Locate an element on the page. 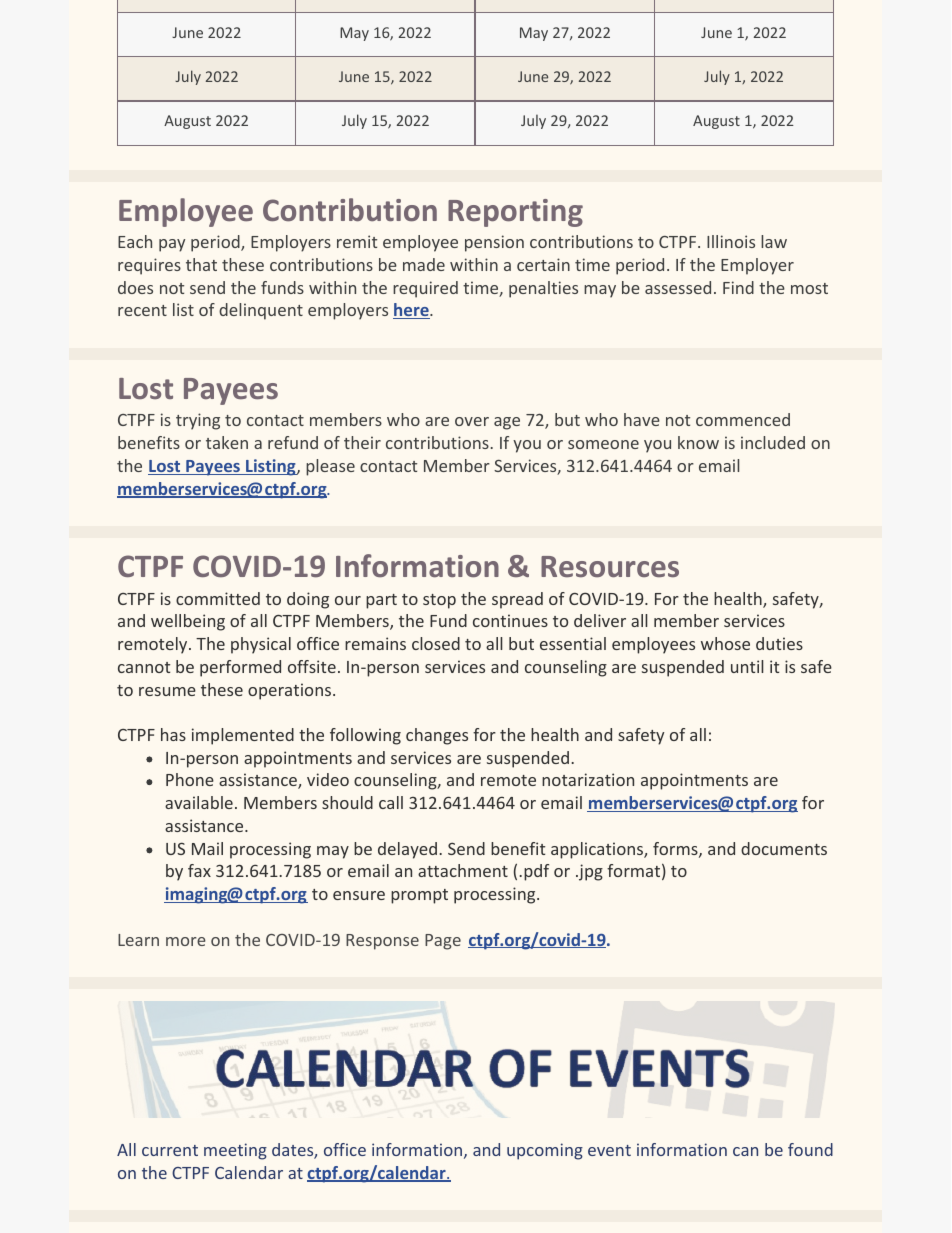 This image has width=952, height=1233. documents is located at coordinates (784, 848).
